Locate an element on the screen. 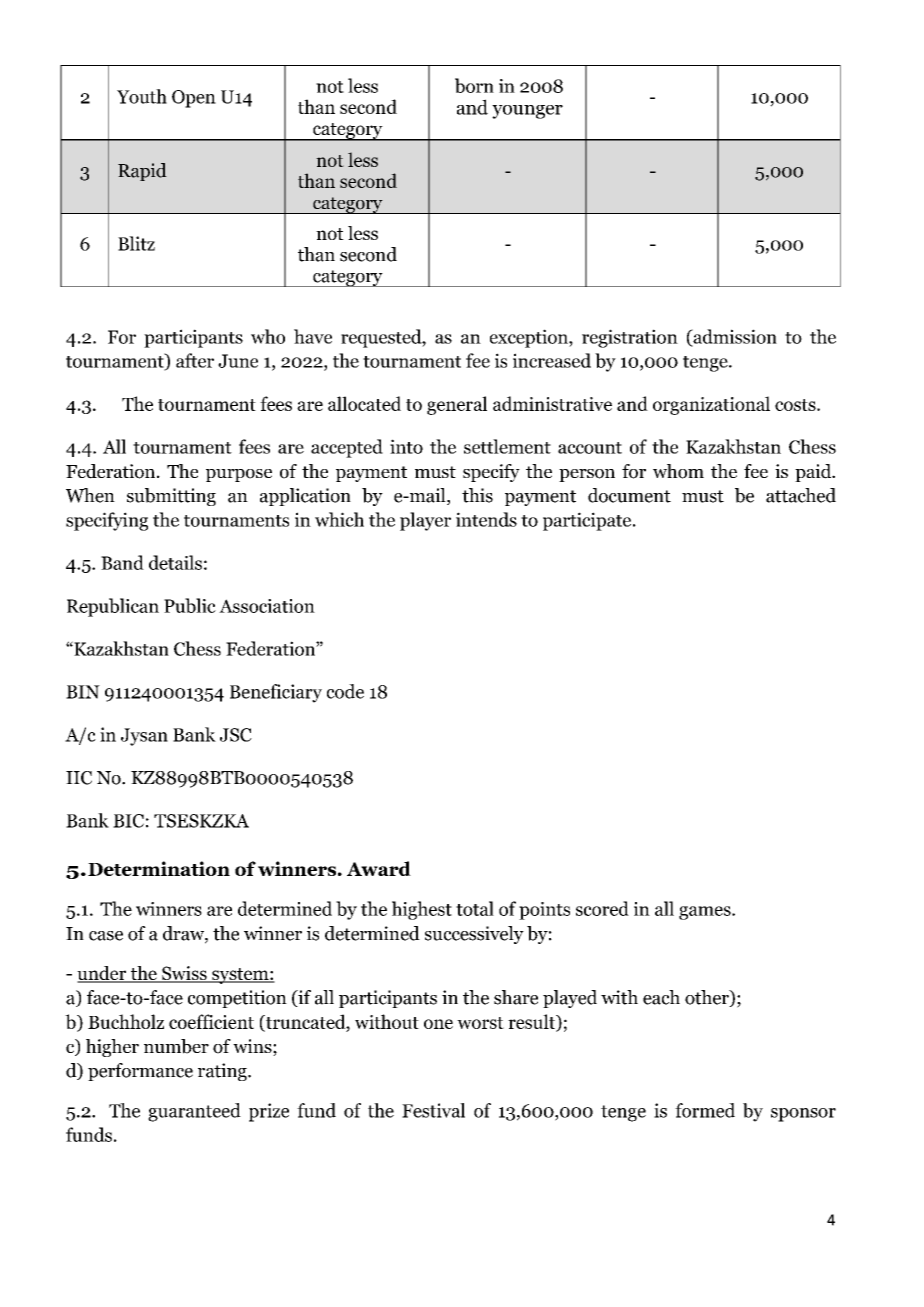 The width and height of the screenshot is (924, 1307). born is located at coordinates (474, 85).
